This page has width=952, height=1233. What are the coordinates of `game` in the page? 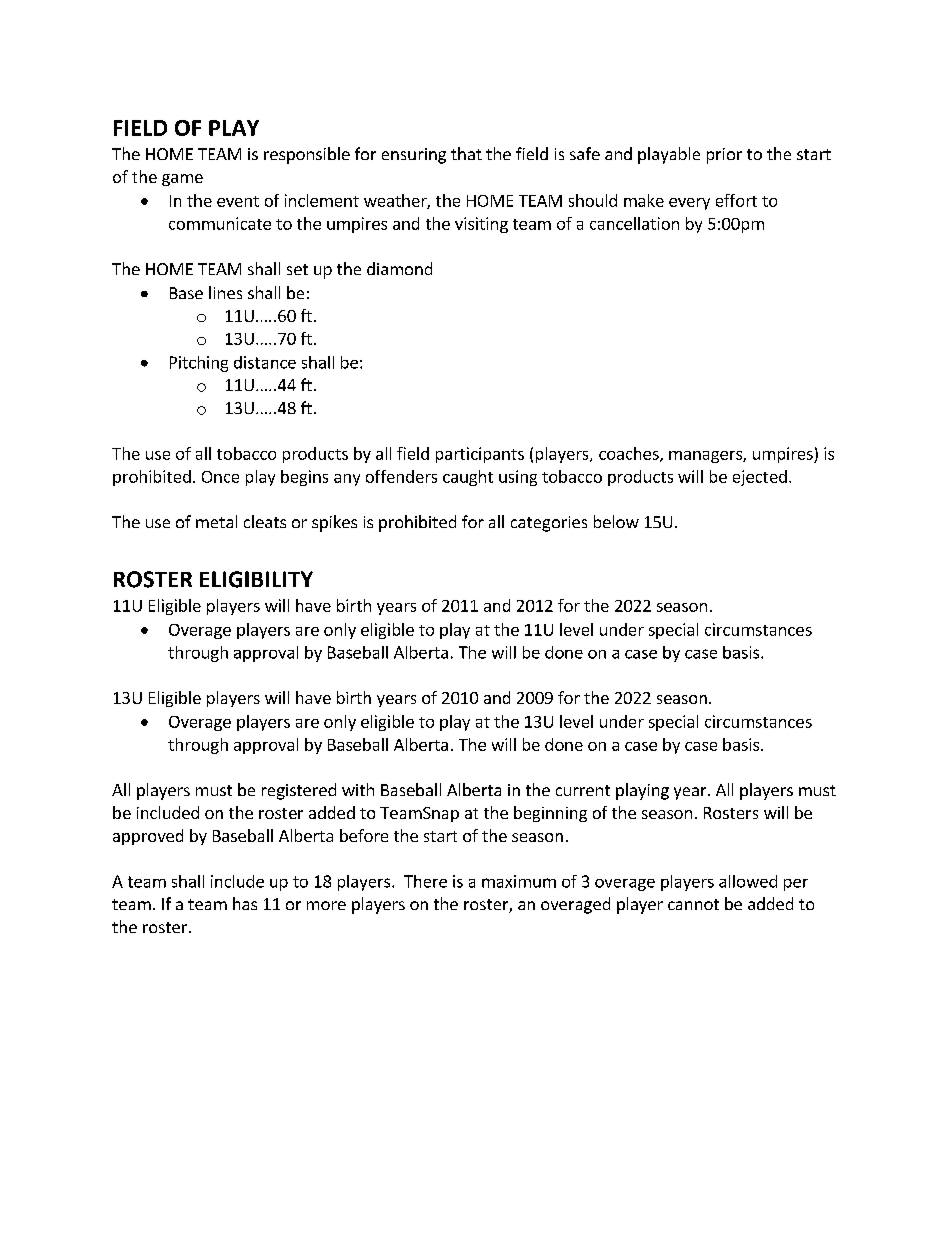 It's located at (182, 180).
